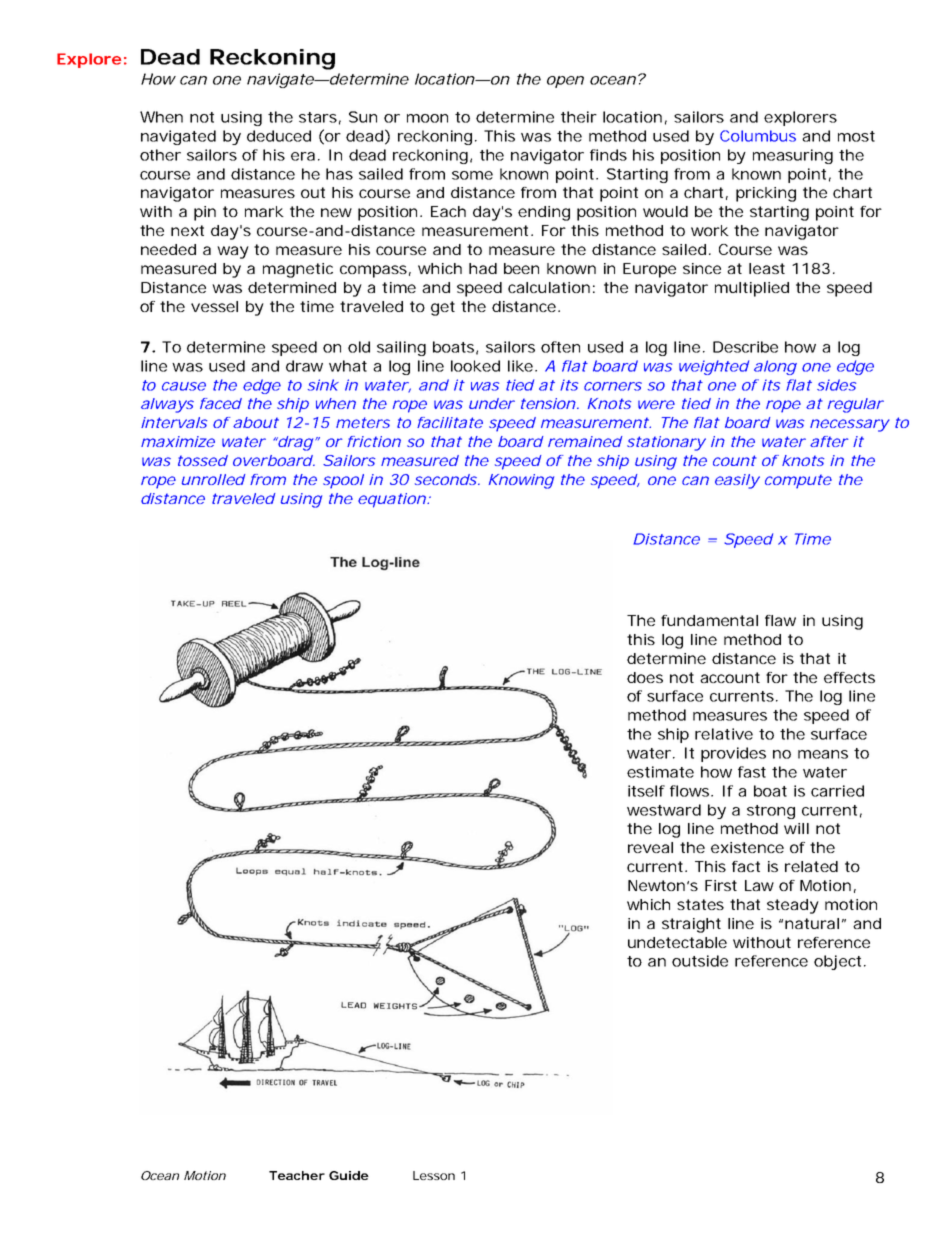 This screenshot has height=1233, width=952. I want to click on deduced, so click(279, 136).
